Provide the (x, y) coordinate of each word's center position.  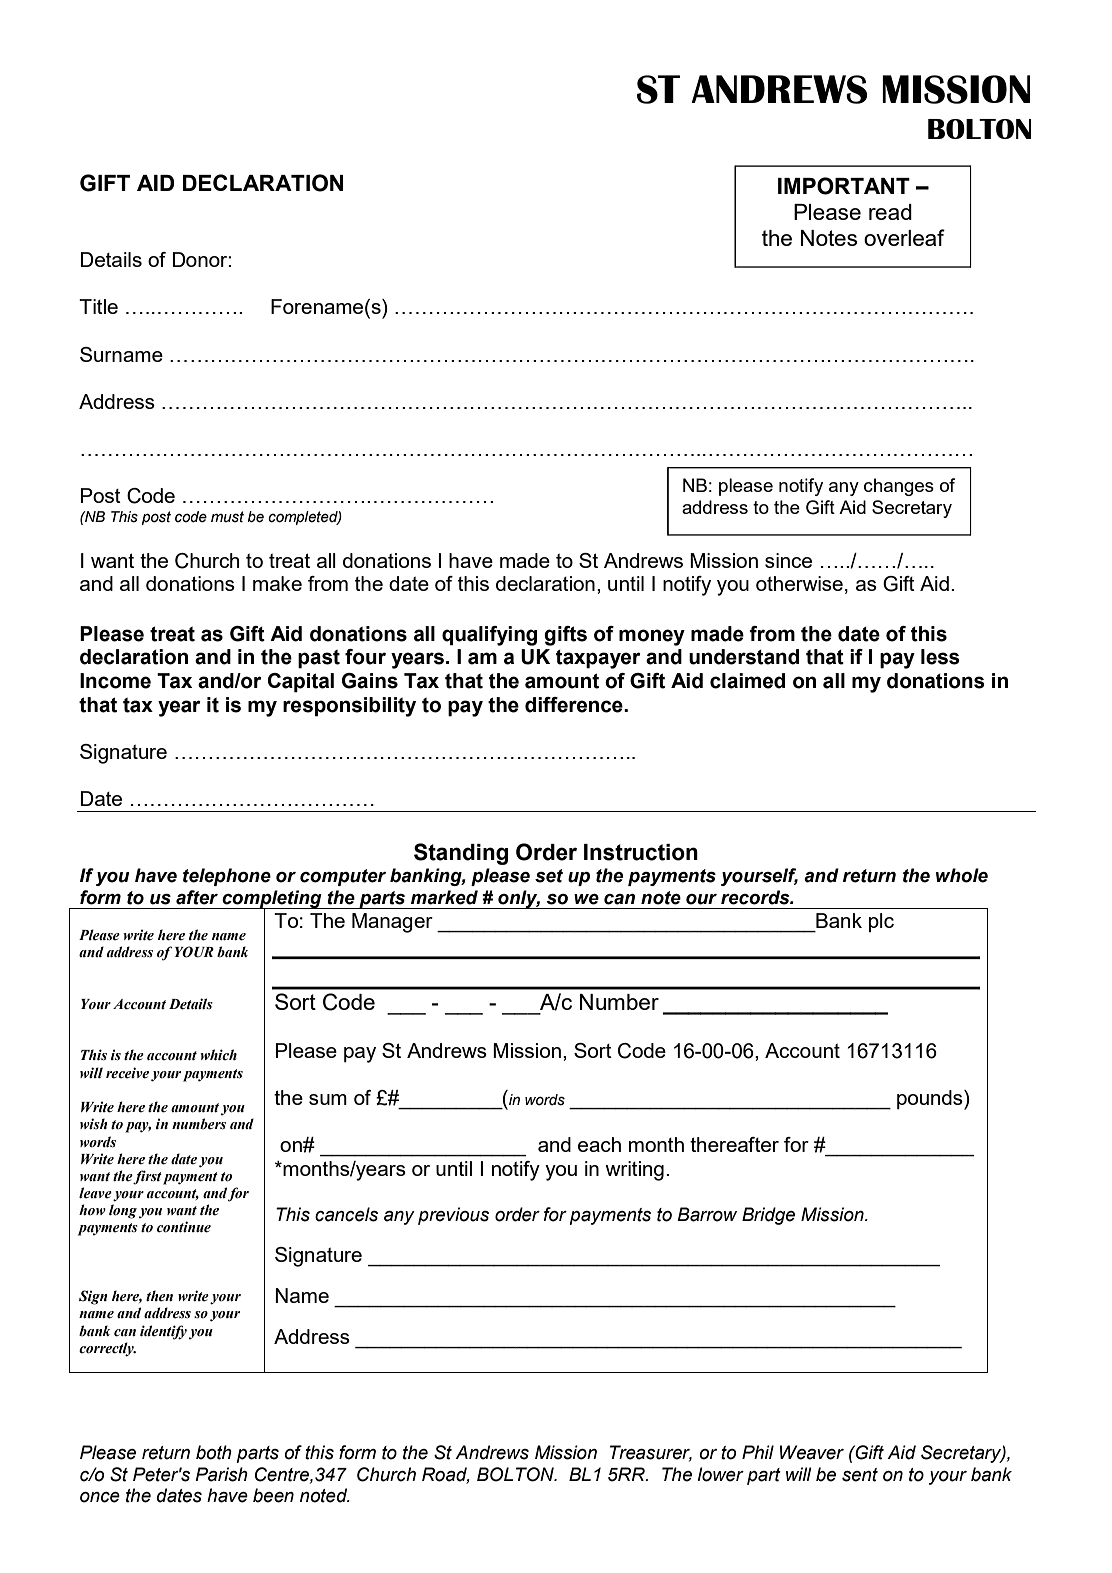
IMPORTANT (844, 186)
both (214, 1452)
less (940, 657)
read (890, 212)
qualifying (489, 636)
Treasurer (651, 1453)
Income (115, 681)
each (599, 1144)
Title (98, 306)
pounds (931, 1100)
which (218, 1054)
